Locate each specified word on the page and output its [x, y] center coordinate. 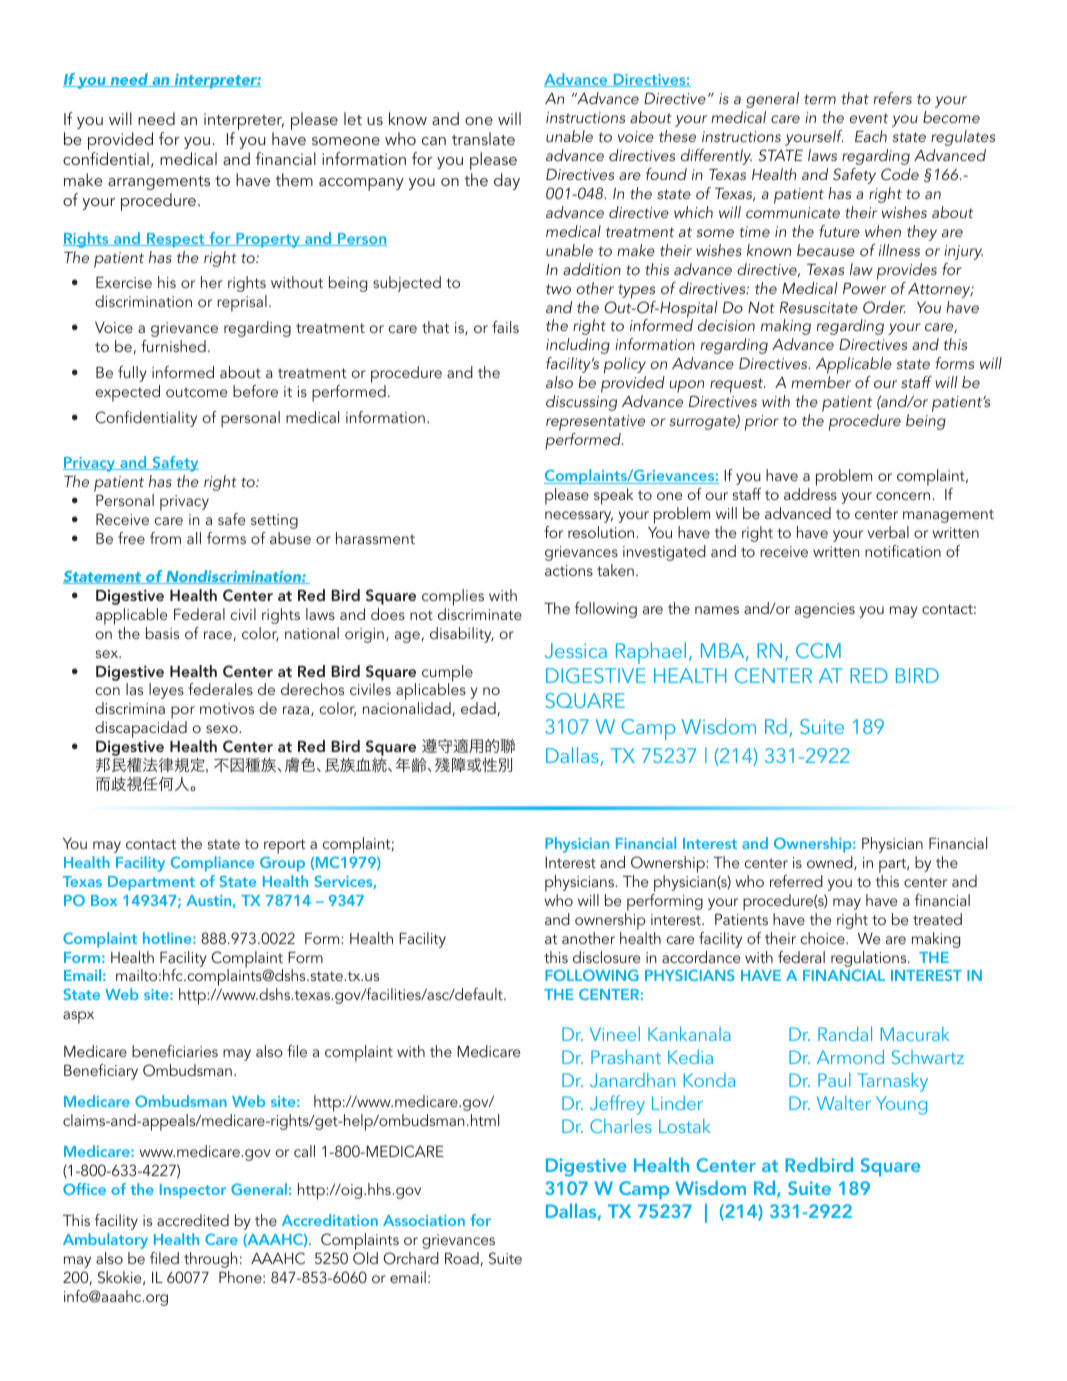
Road [463, 1259]
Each [871, 136]
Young [901, 1105]
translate [483, 138]
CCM [818, 650]
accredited [193, 1220]
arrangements [159, 183]
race [219, 636]
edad [479, 709]
